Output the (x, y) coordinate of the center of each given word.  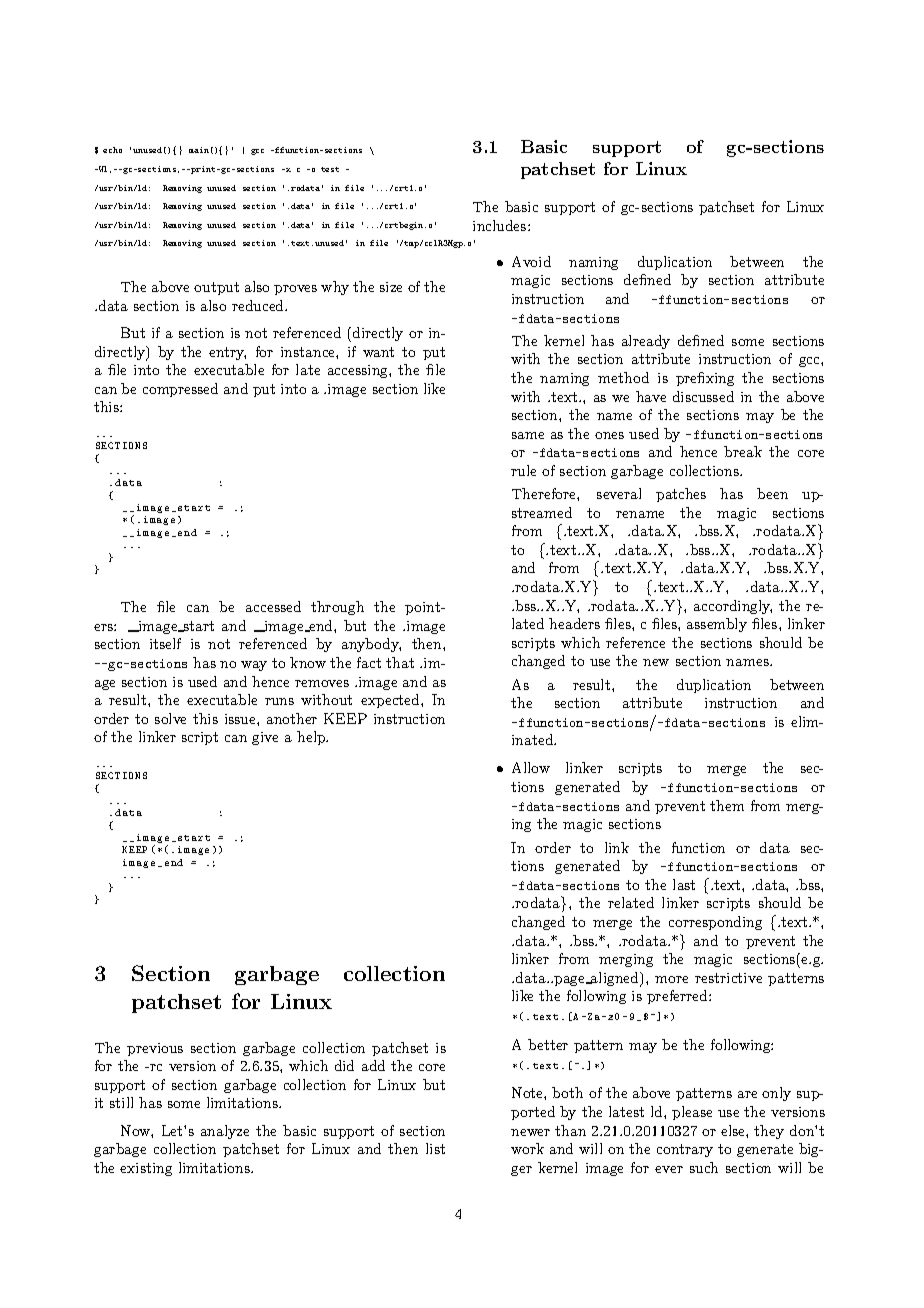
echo (112, 150)
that (400, 662)
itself (165, 643)
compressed (180, 390)
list (435, 1148)
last (684, 884)
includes (501, 225)
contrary (685, 1150)
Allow (531, 767)
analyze (225, 1132)
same (528, 435)
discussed (703, 396)
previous (155, 1049)
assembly (717, 625)
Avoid (531, 261)
